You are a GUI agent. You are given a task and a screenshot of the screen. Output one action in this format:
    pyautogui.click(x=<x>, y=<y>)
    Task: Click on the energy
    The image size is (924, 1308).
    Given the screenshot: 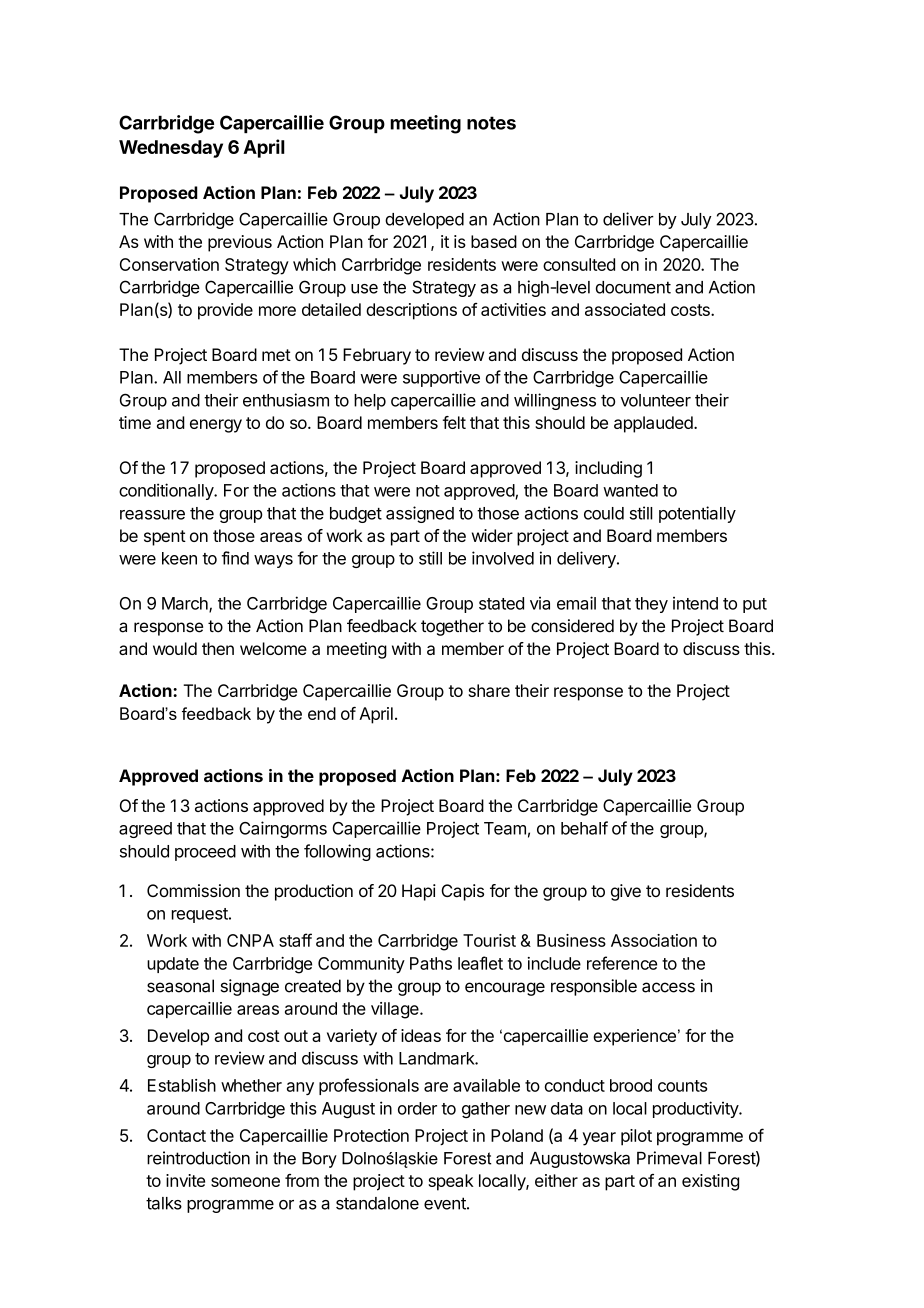 What is the action you would take?
    pyautogui.click(x=216, y=426)
